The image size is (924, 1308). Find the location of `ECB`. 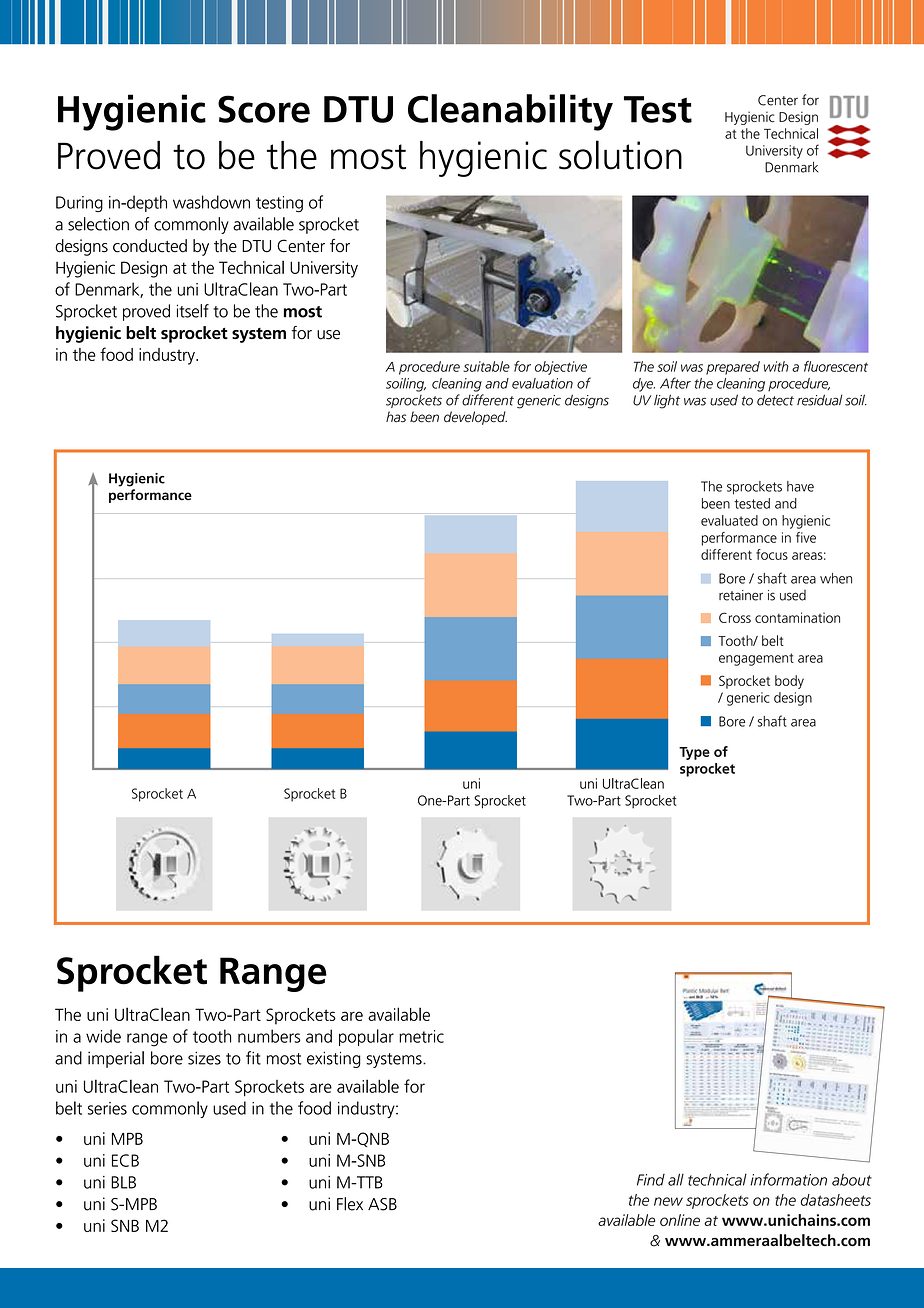

ECB is located at coordinates (125, 1160).
